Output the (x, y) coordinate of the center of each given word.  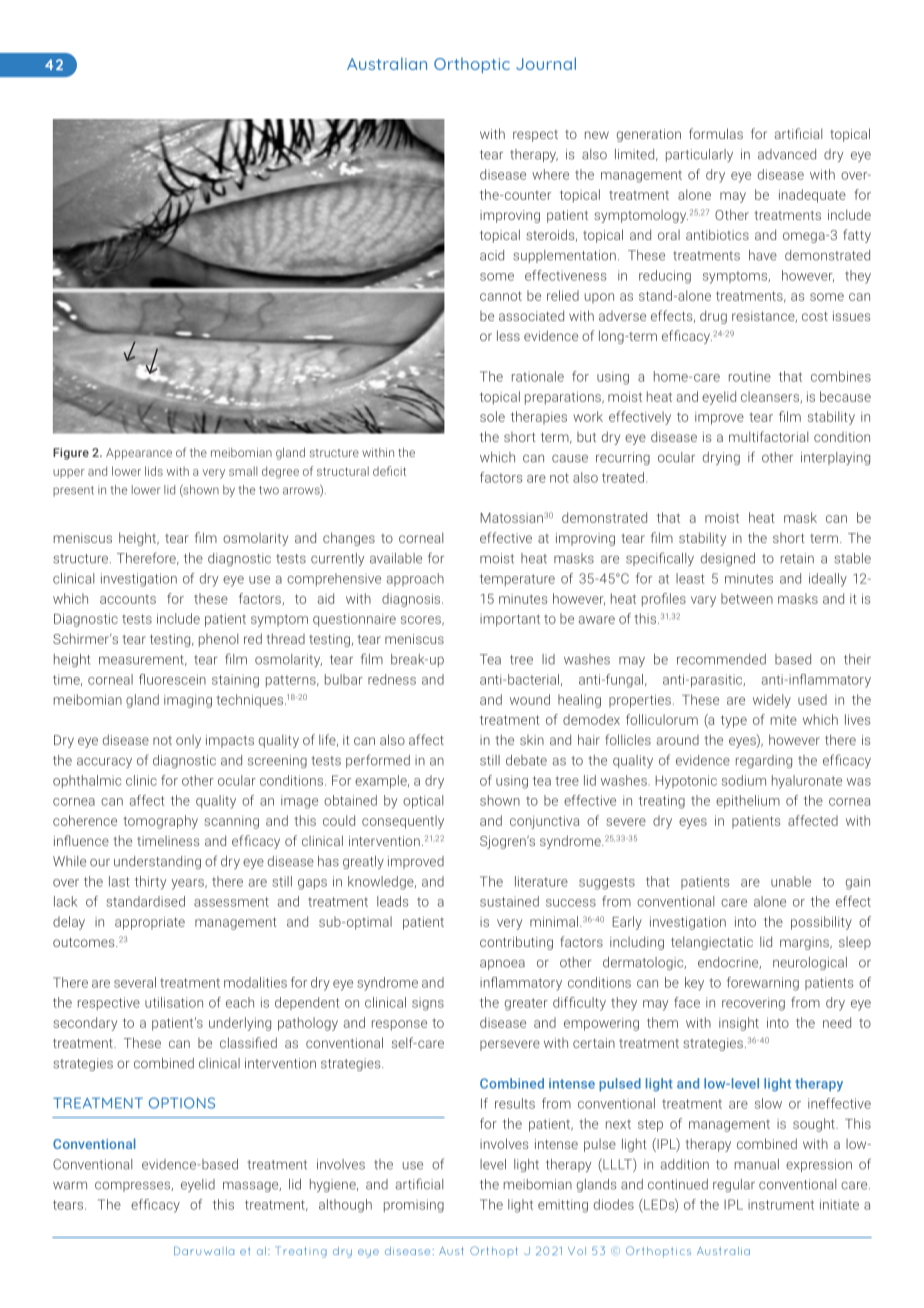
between (747, 598)
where (550, 174)
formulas (716, 133)
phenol (218, 640)
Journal (546, 63)
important (510, 620)
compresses (133, 1187)
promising (414, 1206)
